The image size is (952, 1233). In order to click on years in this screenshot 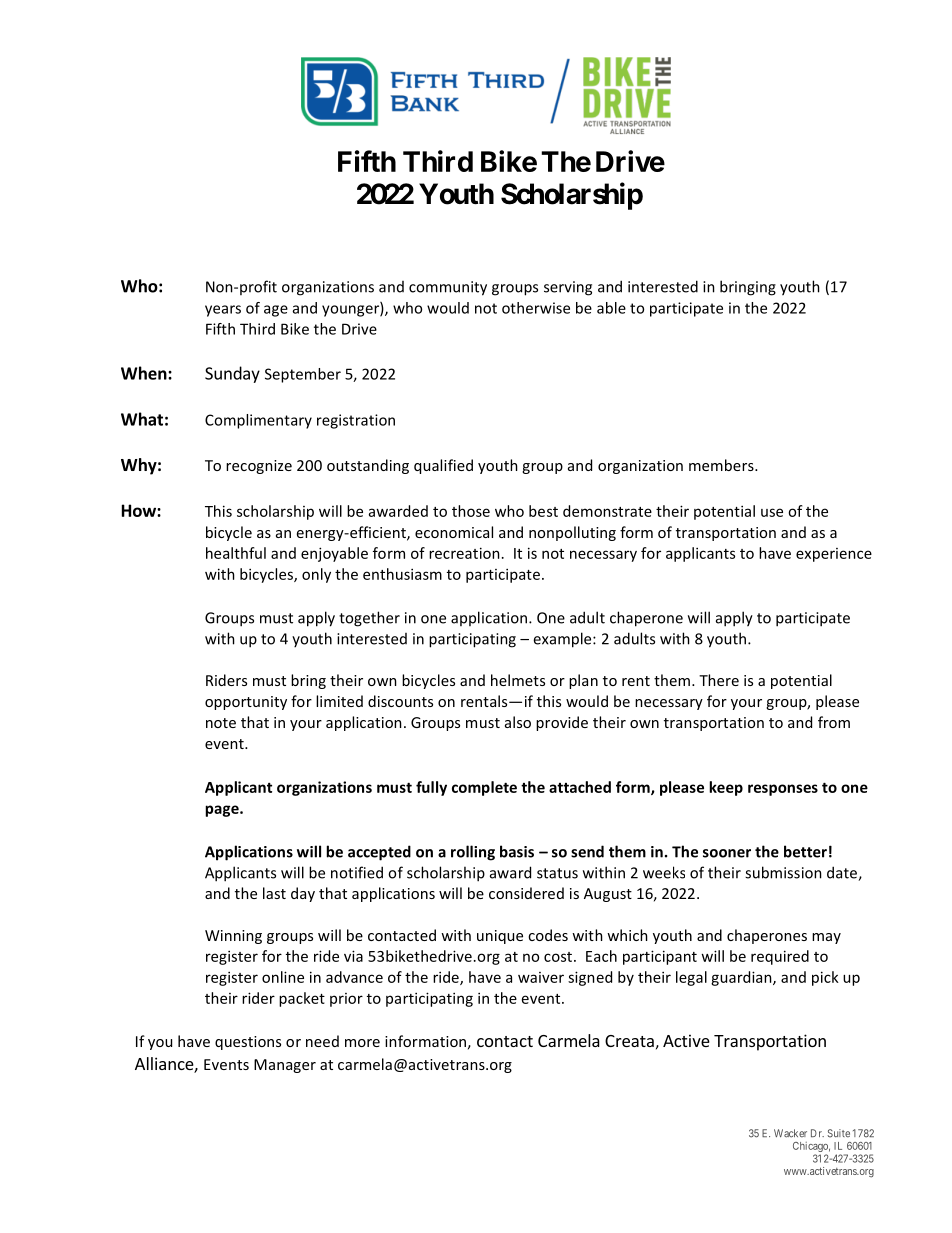, I will do `click(223, 311)`.
